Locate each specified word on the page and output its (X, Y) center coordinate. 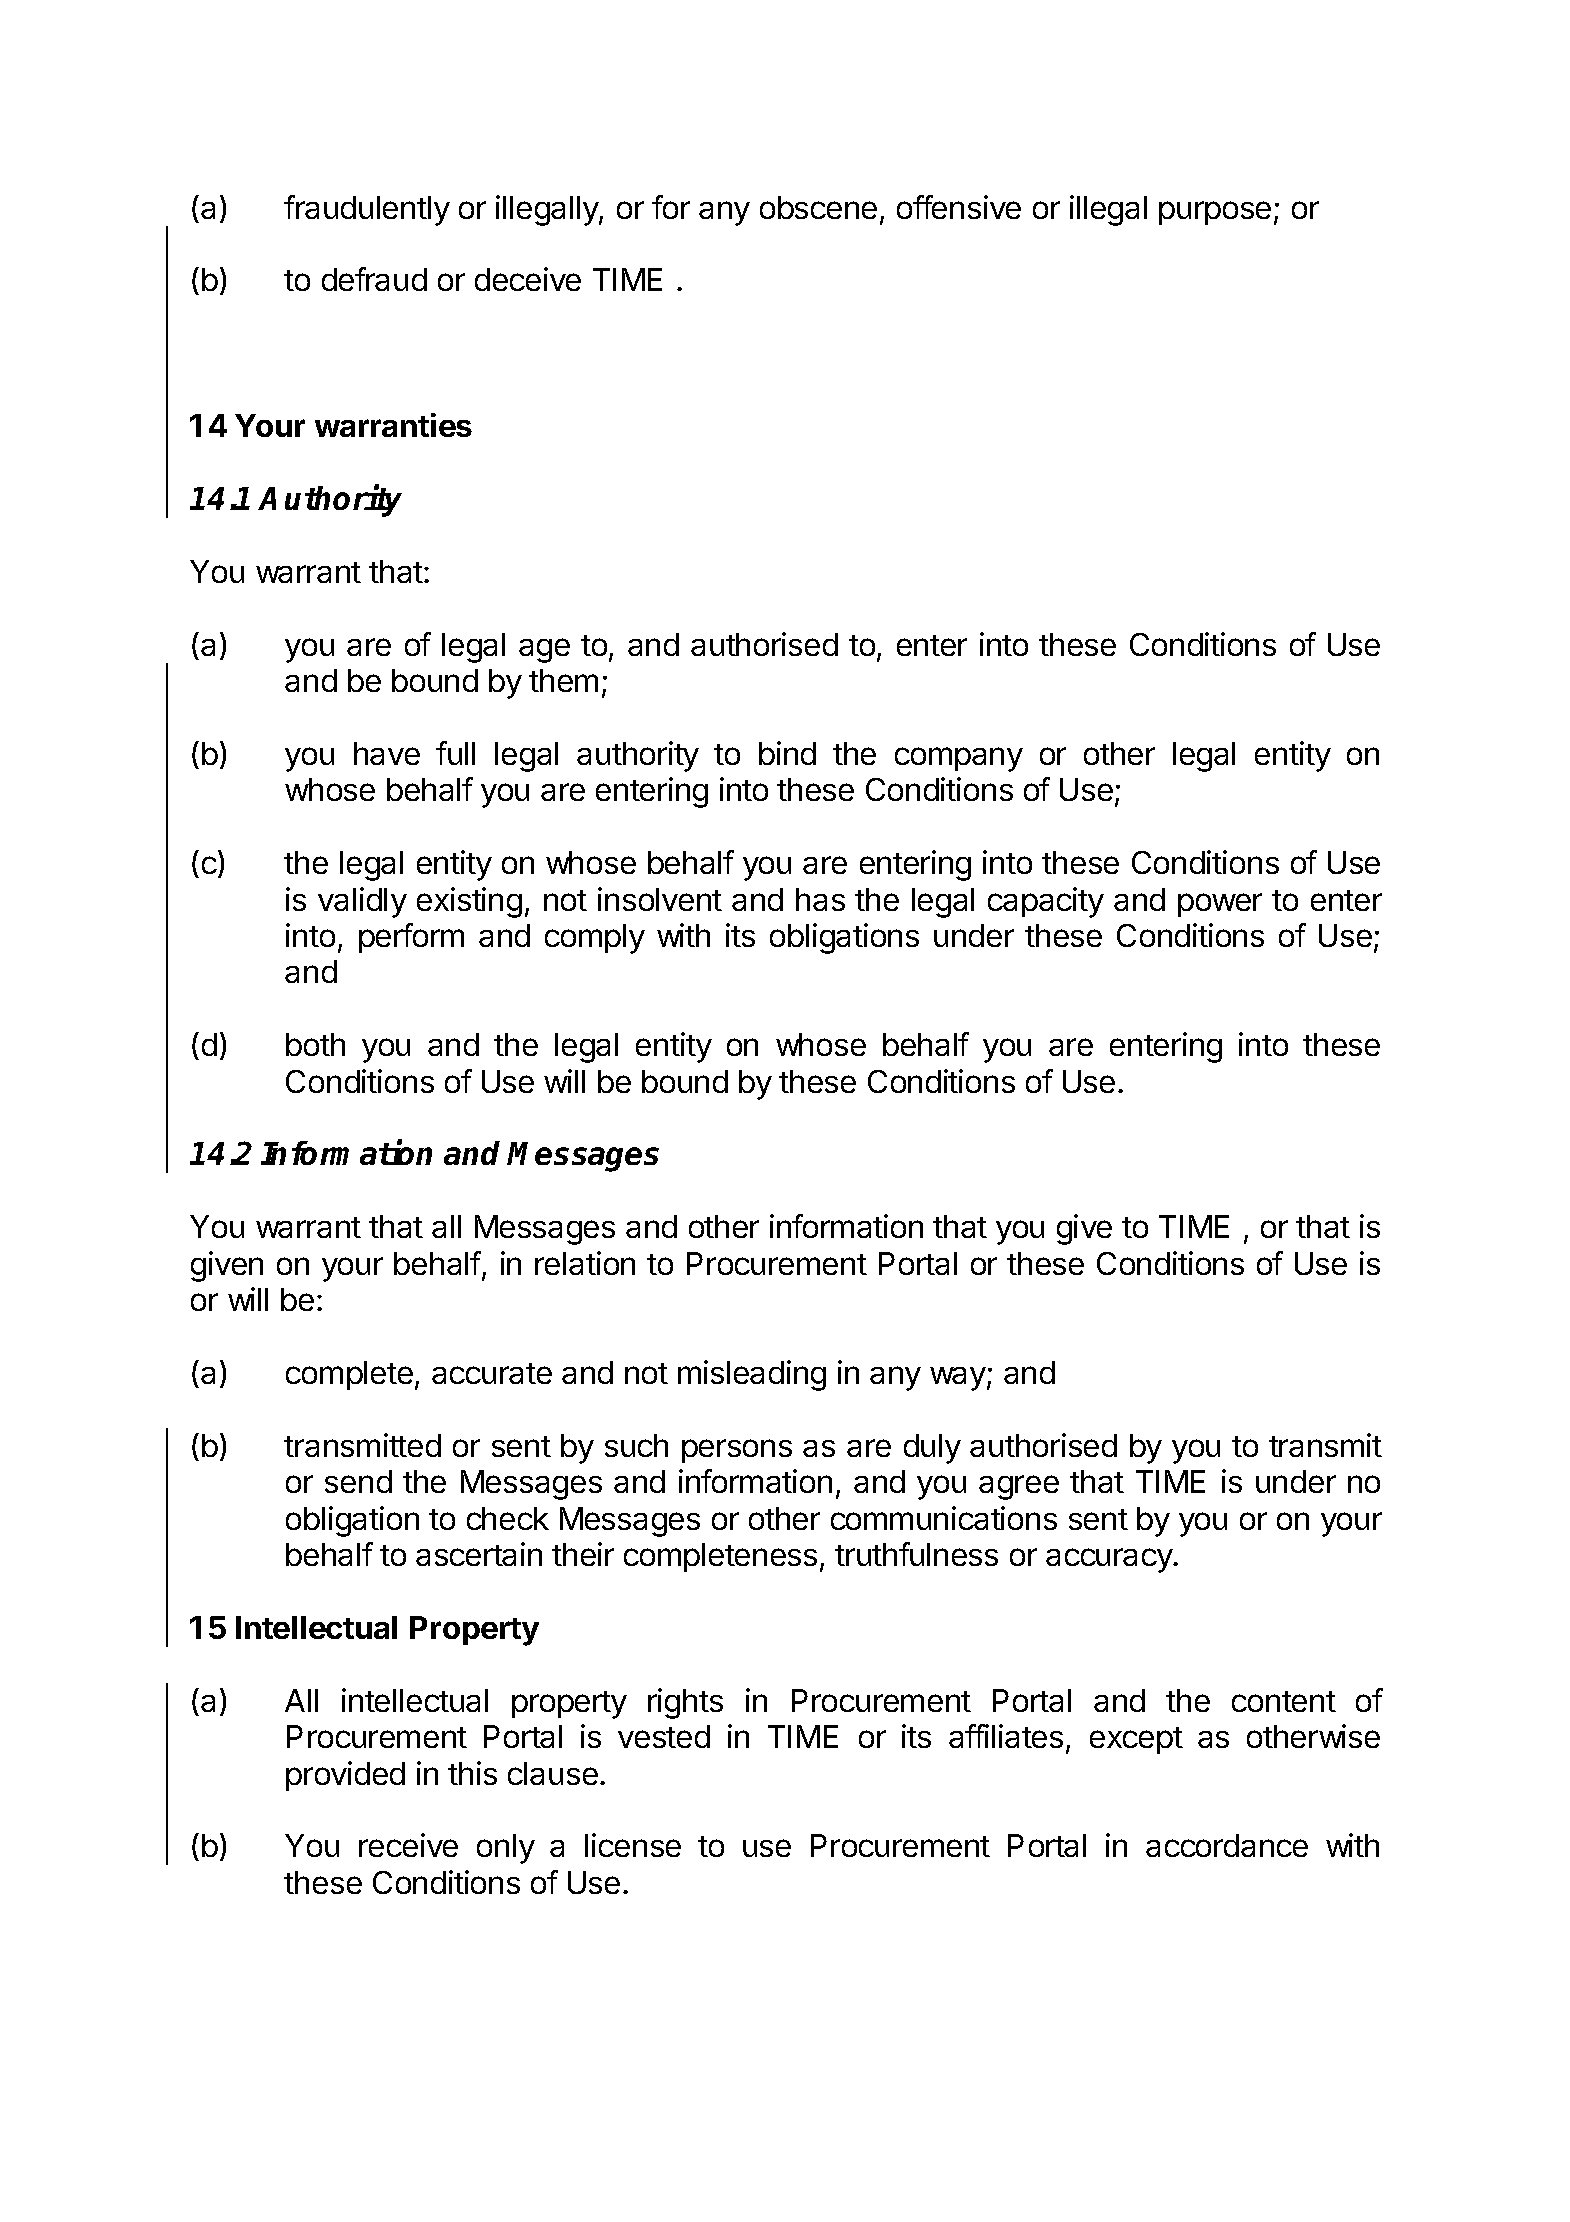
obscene (818, 207)
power (1220, 905)
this (472, 1773)
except (1136, 1740)
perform (411, 938)
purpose (1215, 213)
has (820, 899)
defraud (374, 279)
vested (664, 1736)
